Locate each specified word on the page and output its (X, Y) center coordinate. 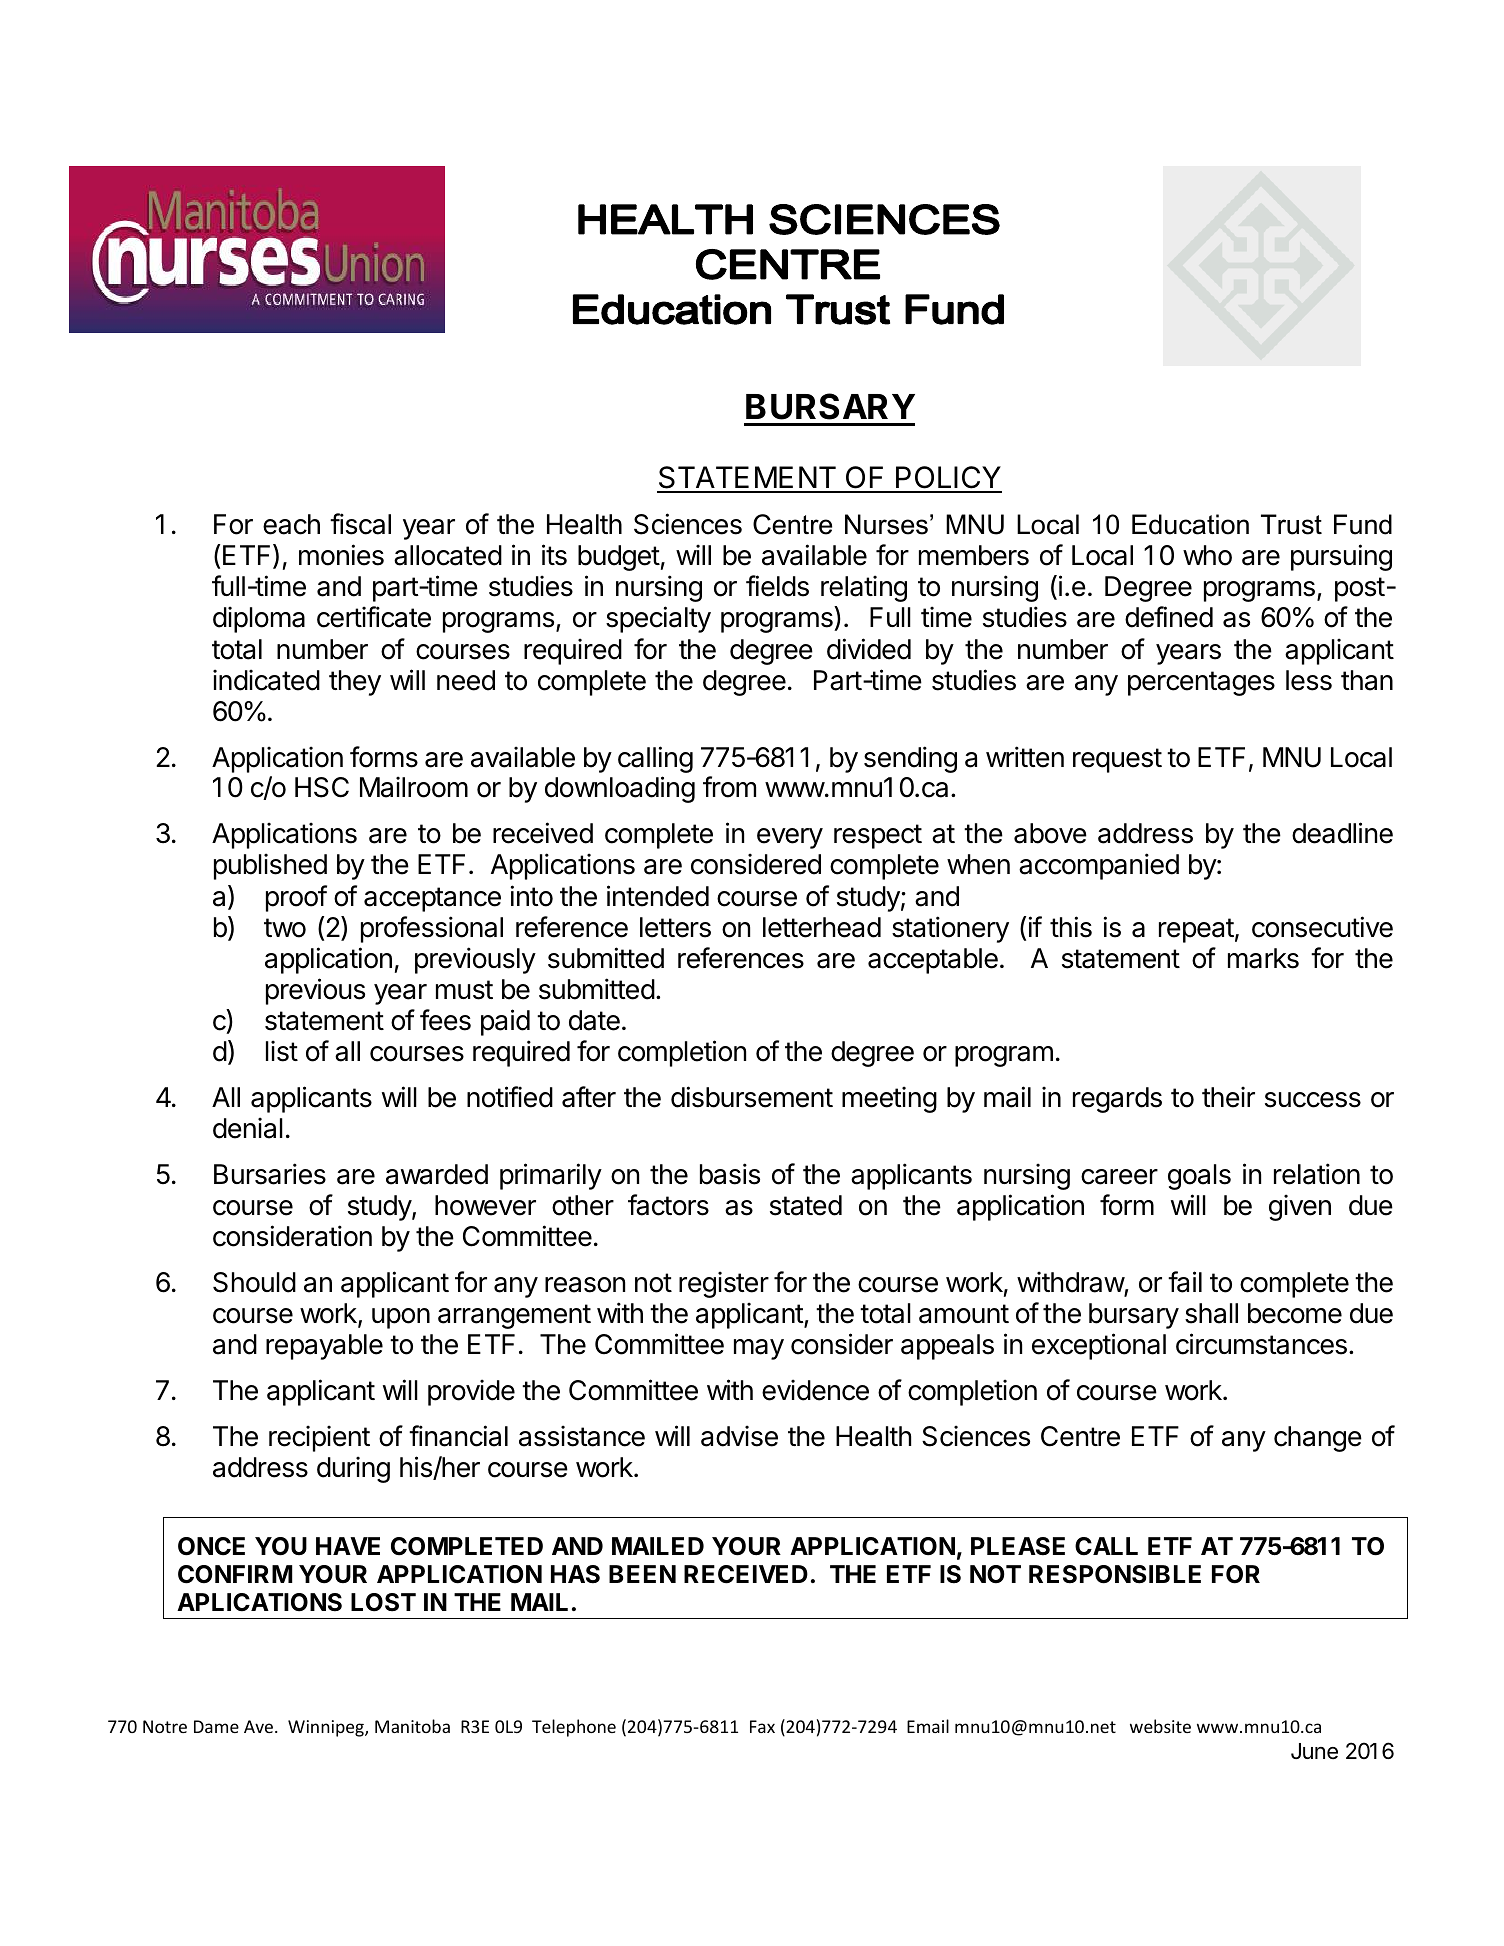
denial (248, 1128)
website (1160, 1726)
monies (341, 555)
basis (730, 1174)
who (1207, 555)
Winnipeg (327, 1728)
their (1228, 1097)
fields (777, 586)
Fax (762, 1726)
